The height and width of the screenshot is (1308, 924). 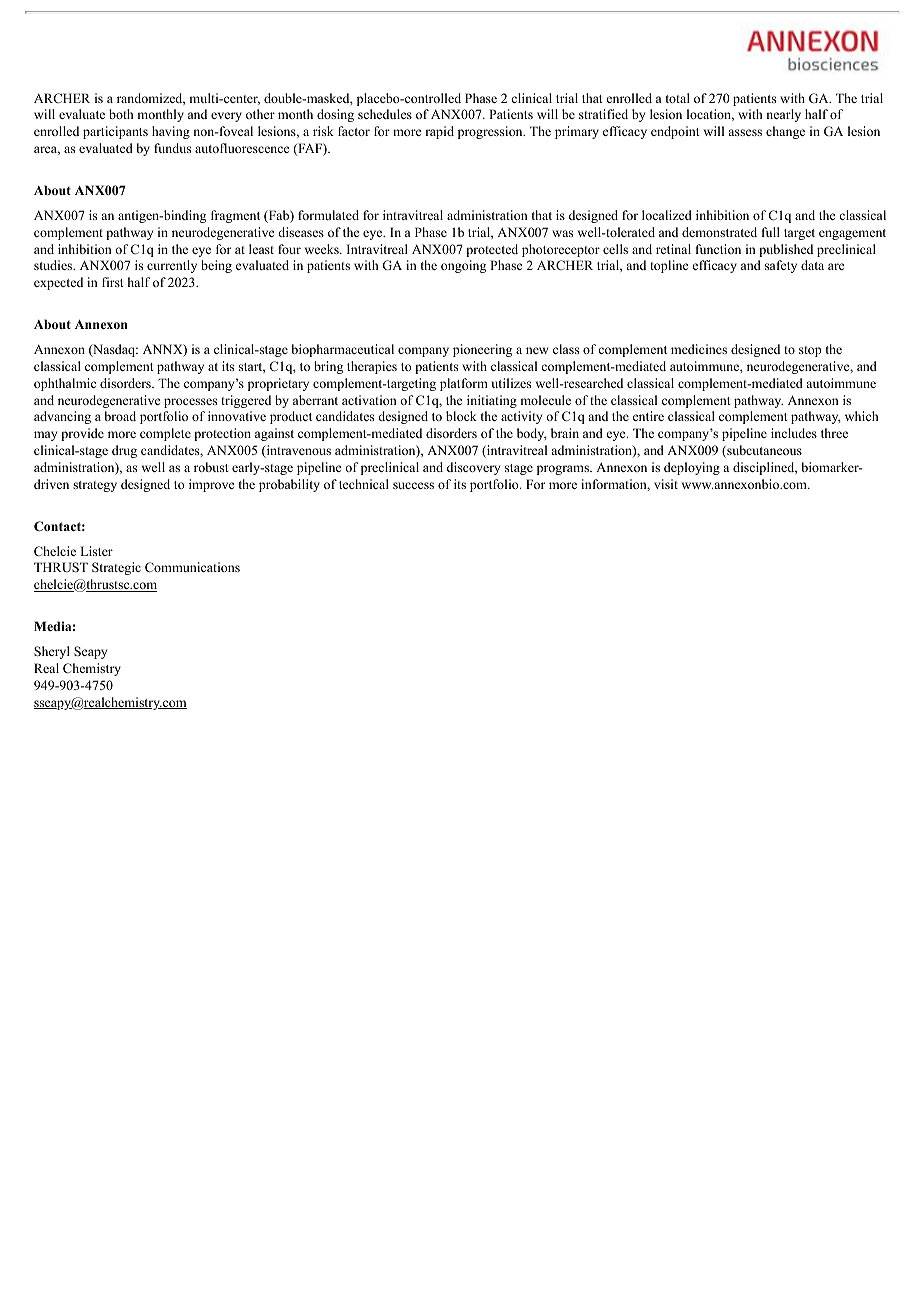 I want to click on both, so click(x=121, y=114).
